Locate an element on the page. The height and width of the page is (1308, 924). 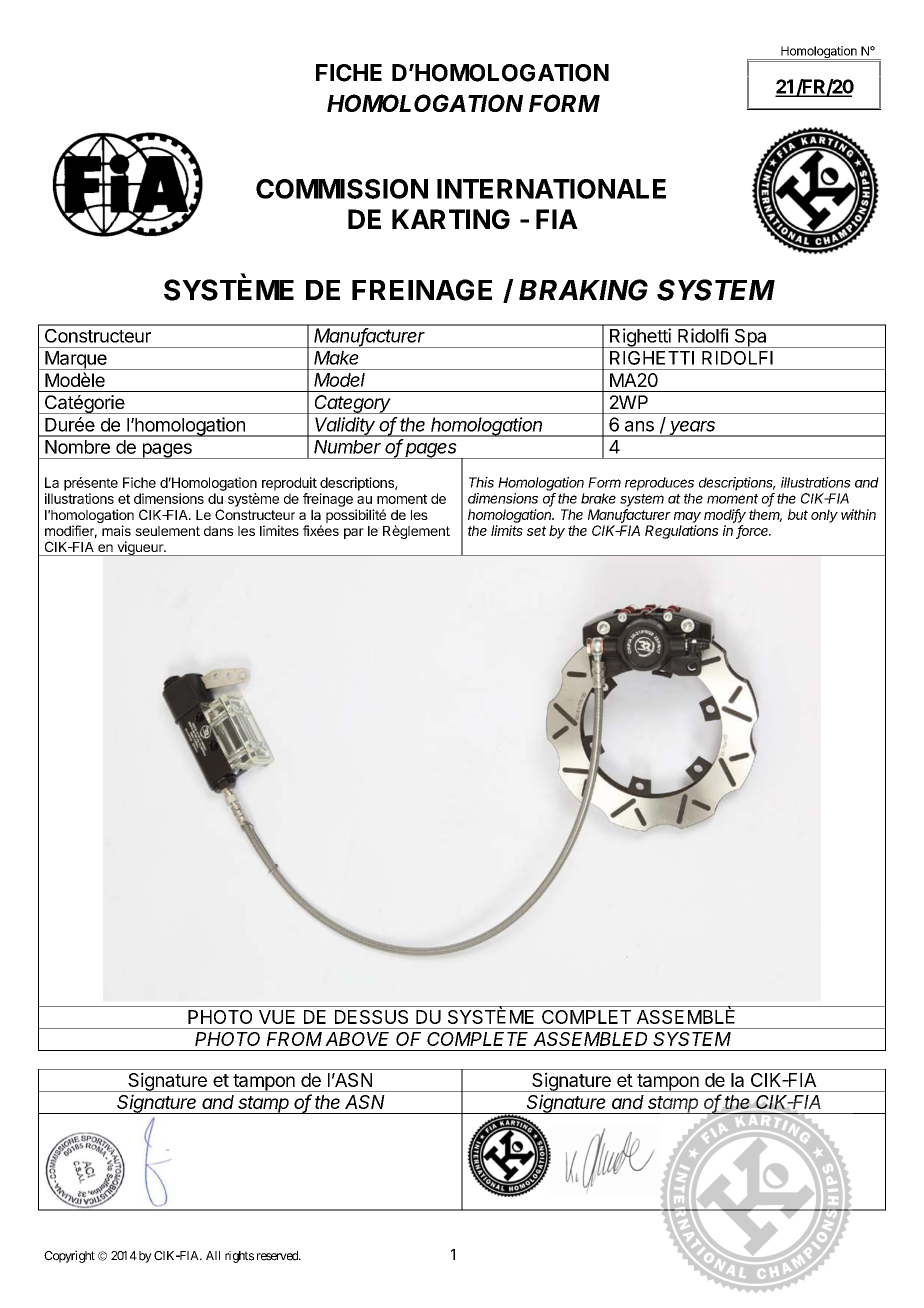
force is located at coordinates (753, 531).
